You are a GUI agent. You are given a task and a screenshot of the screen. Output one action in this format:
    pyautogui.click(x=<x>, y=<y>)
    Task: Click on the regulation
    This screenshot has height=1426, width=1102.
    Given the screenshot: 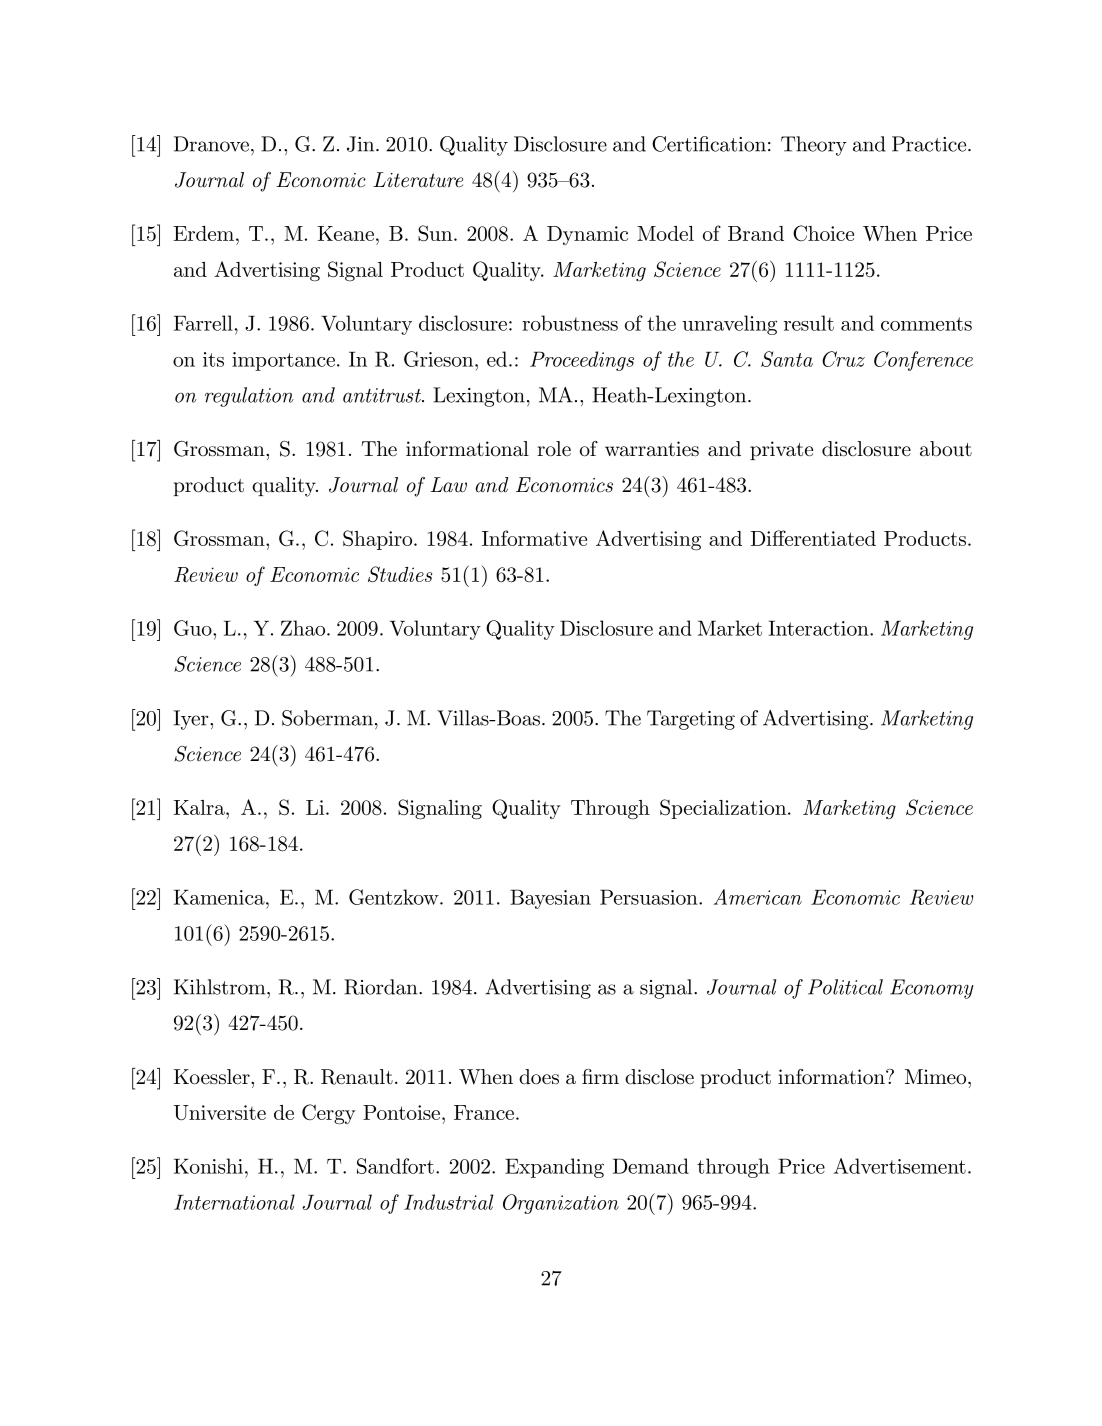 What is the action you would take?
    pyautogui.click(x=249, y=397)
